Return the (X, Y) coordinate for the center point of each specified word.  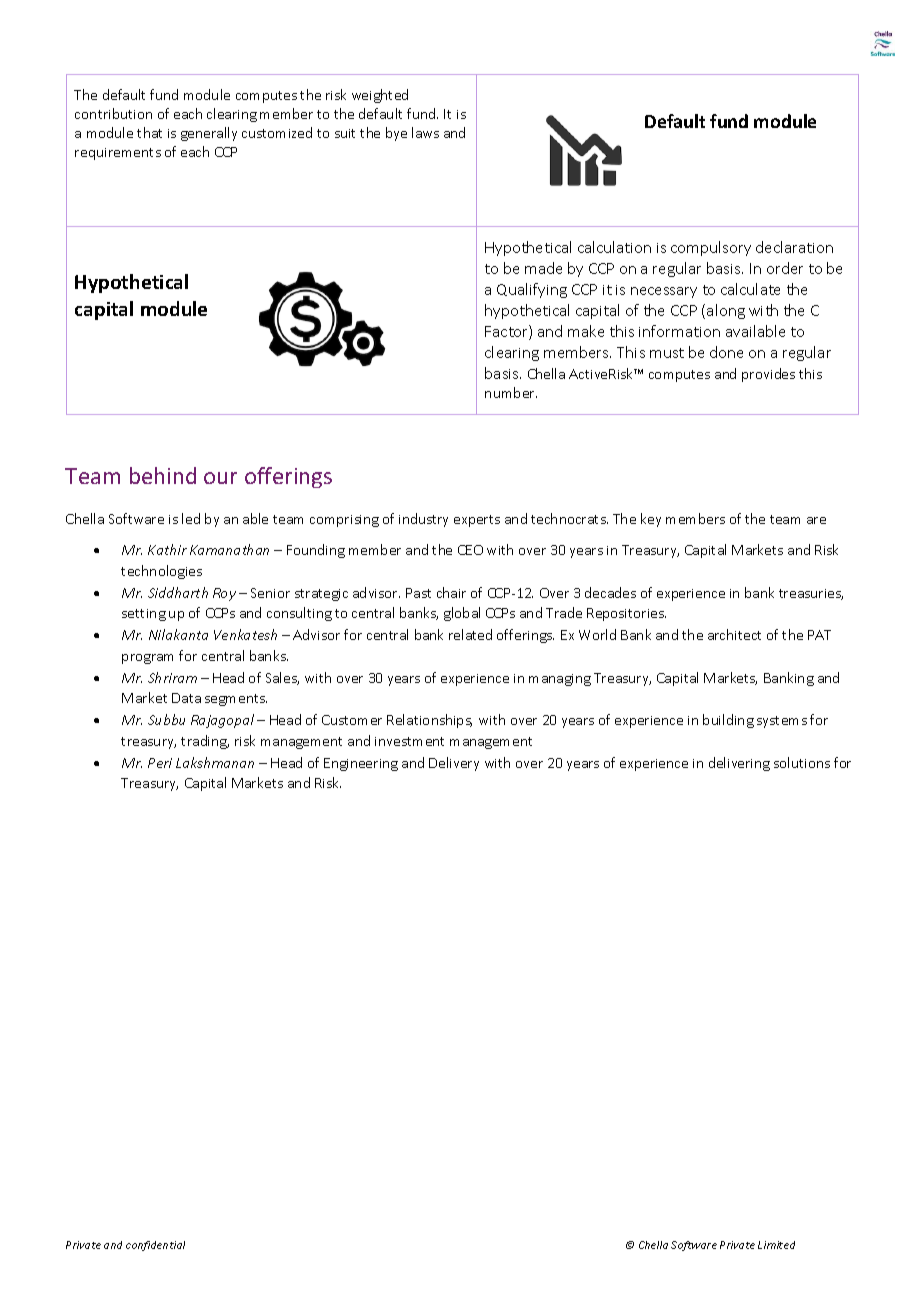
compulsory (711, 248)
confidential (155, 1246)
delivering (739, 764)
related (470, 634)
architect (734, 634)
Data (186, 698)
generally (209, 134)
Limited (776, 1245)
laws (425, 132)
